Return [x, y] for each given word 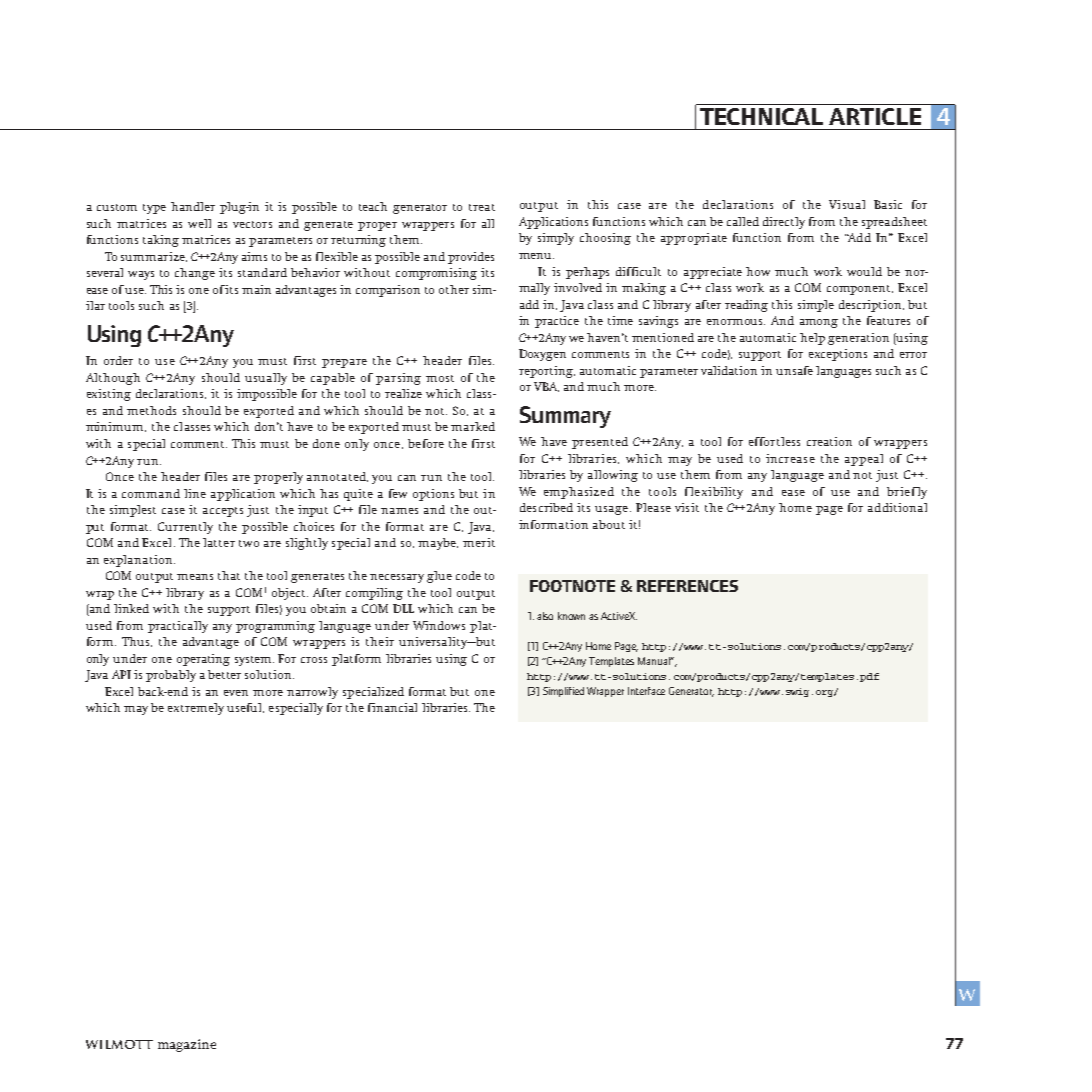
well [199, 223]
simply [556, 239]
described [546, 507]
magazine [187, 1045]
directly [784, 223]
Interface [646, 691]
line [195, 493]
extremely [196, 709]
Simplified [563, 692]
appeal [864, 460]
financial [392, 707]
